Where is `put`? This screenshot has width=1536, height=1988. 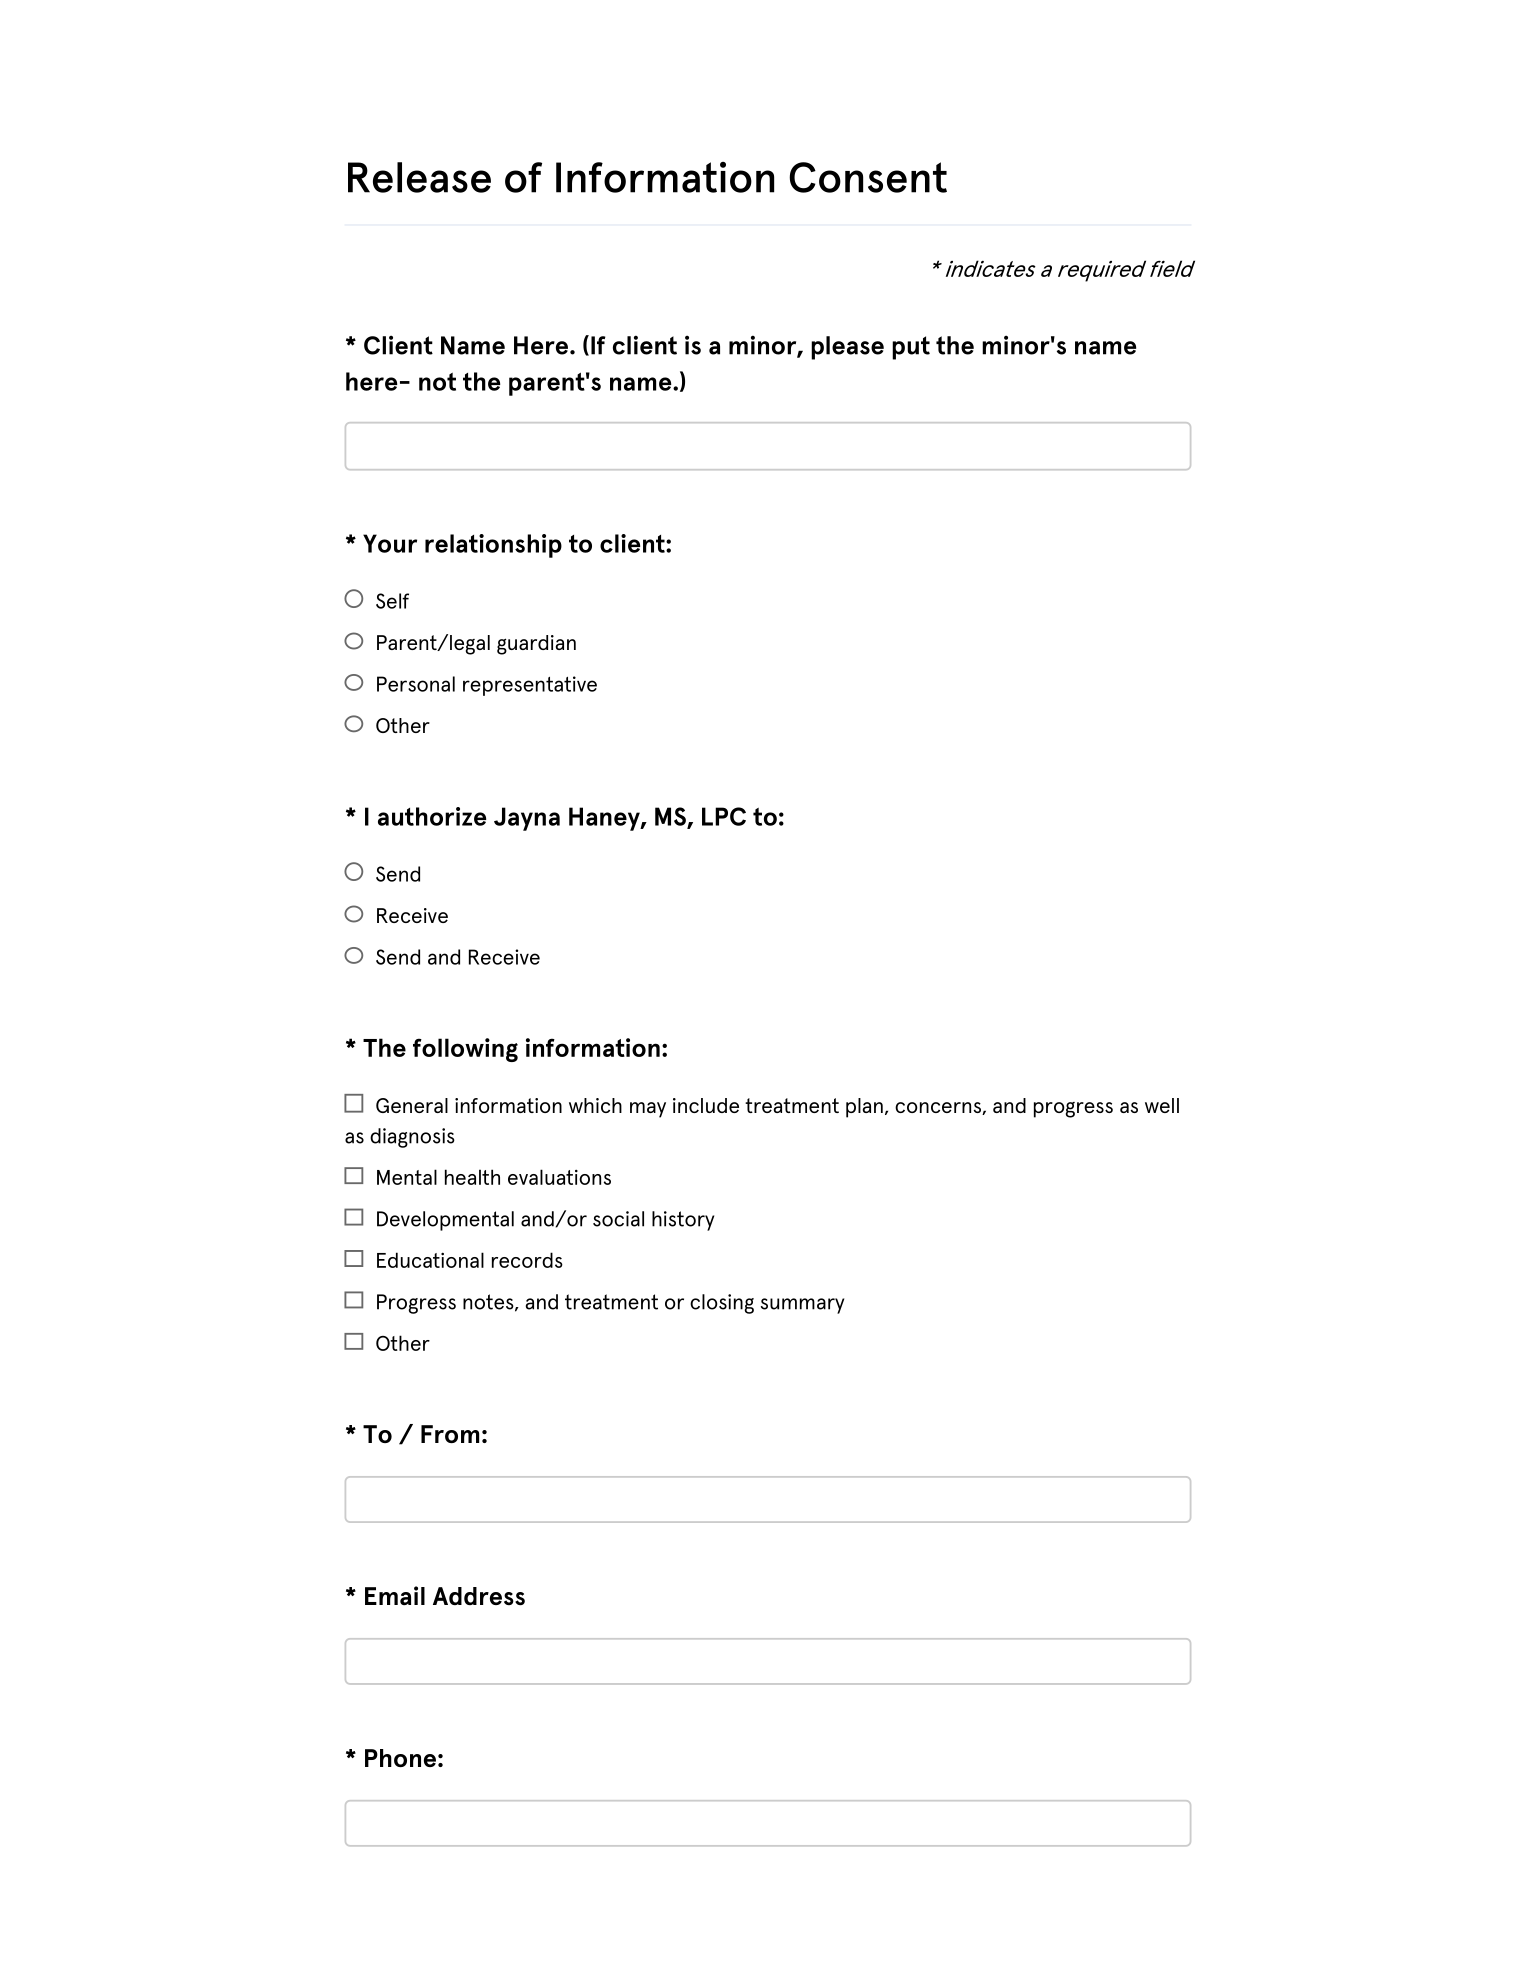
put is located at coordinates (911, 348).
